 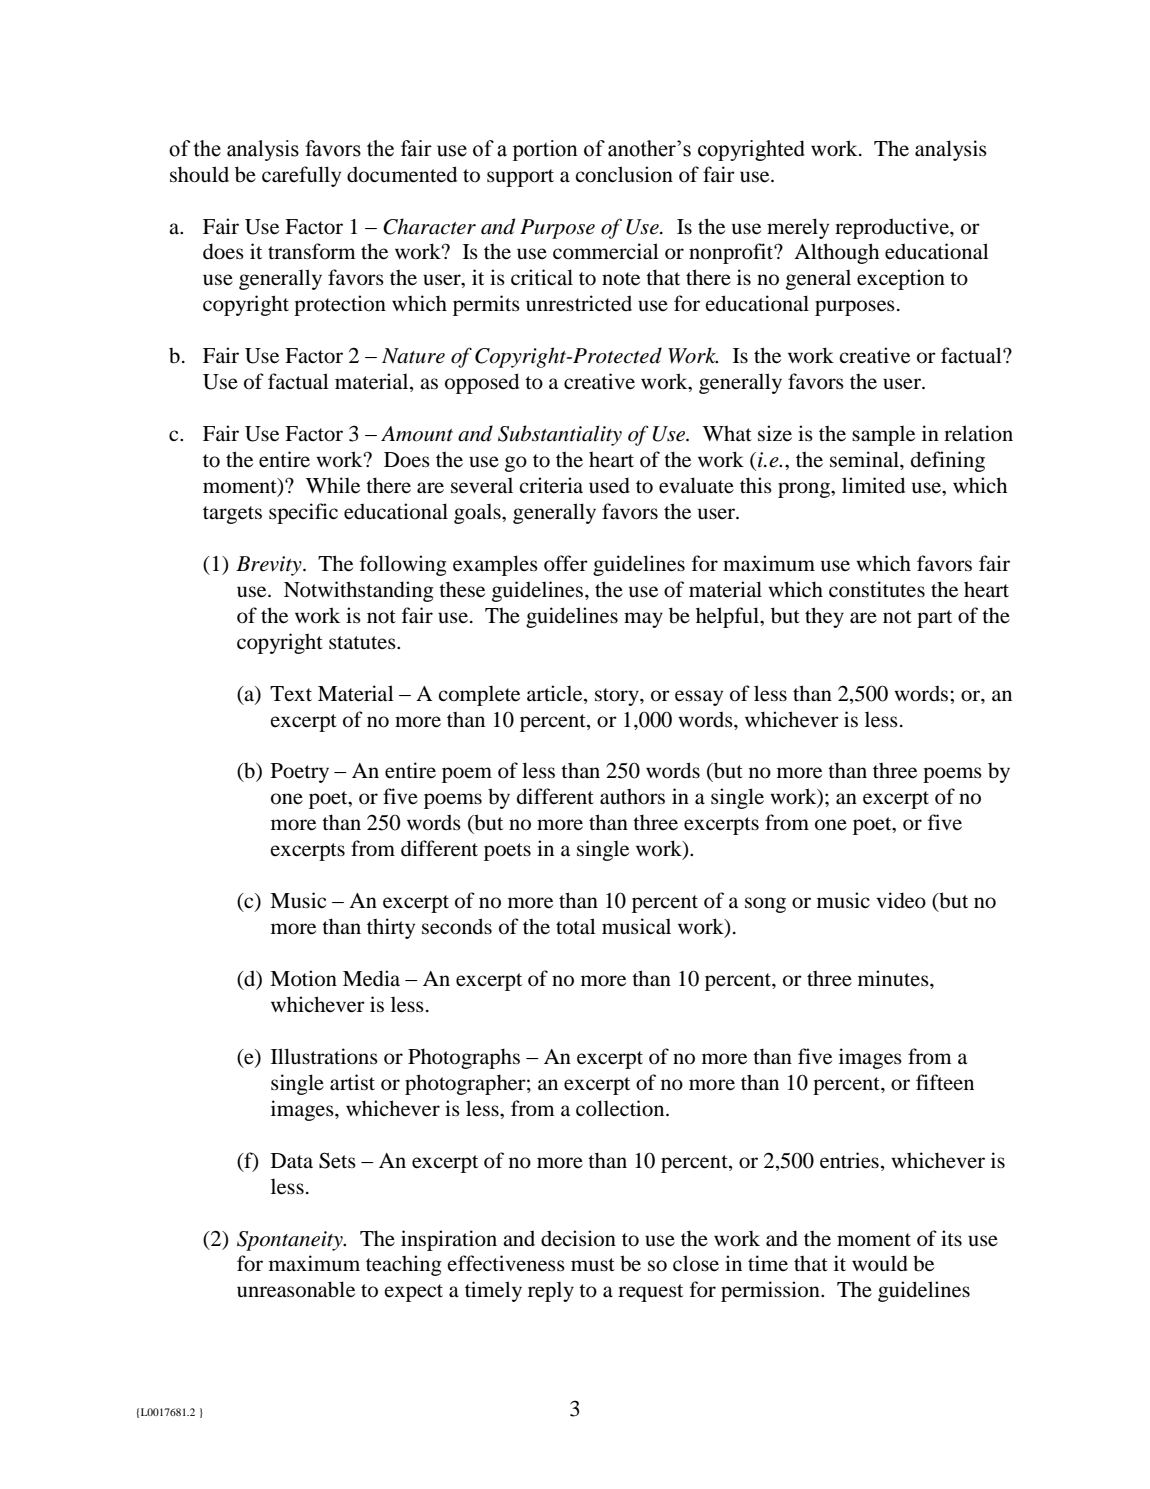 I want to click on carefully, so click(x=301, y=176).
